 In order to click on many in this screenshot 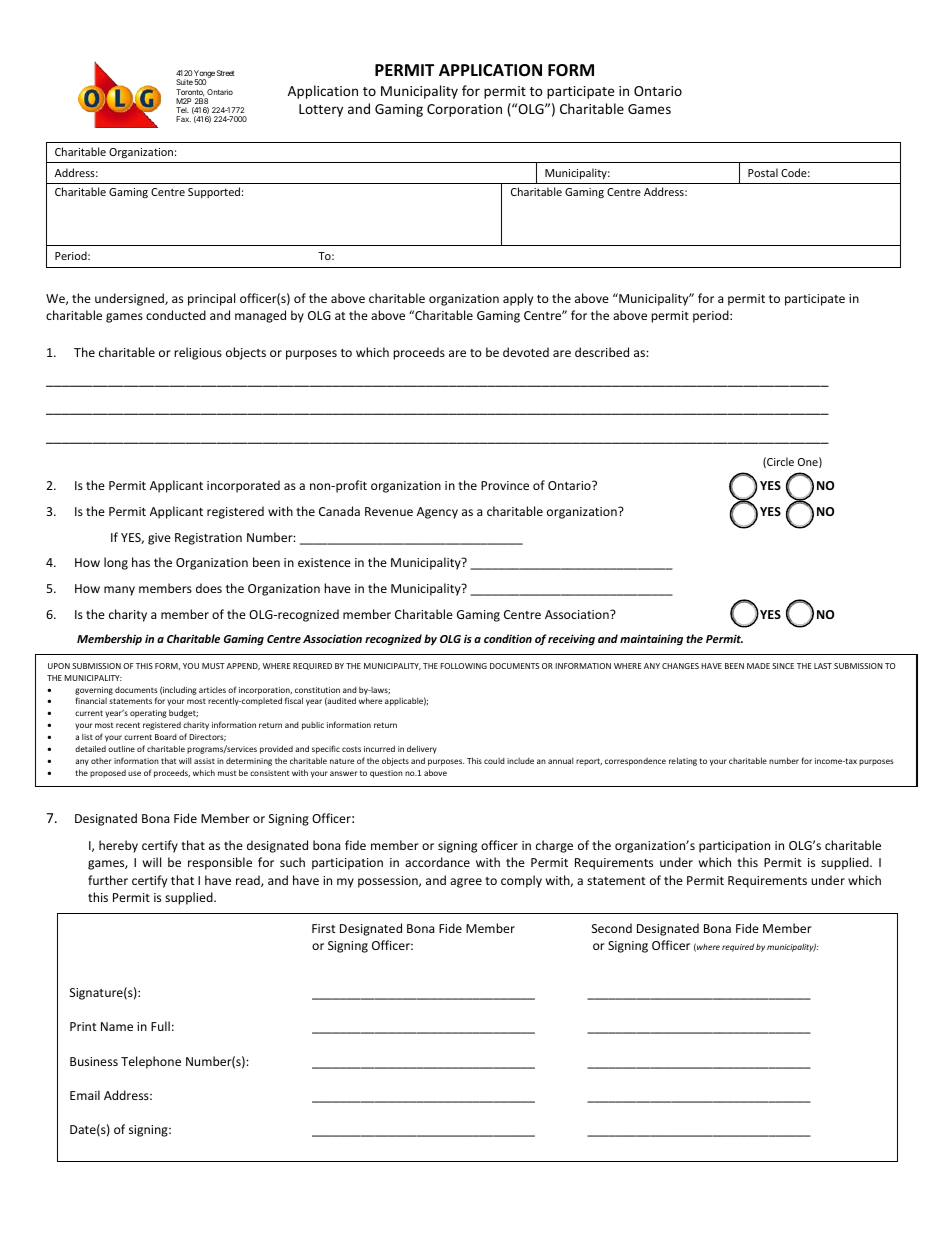, I will do `click(119, 591)`.
